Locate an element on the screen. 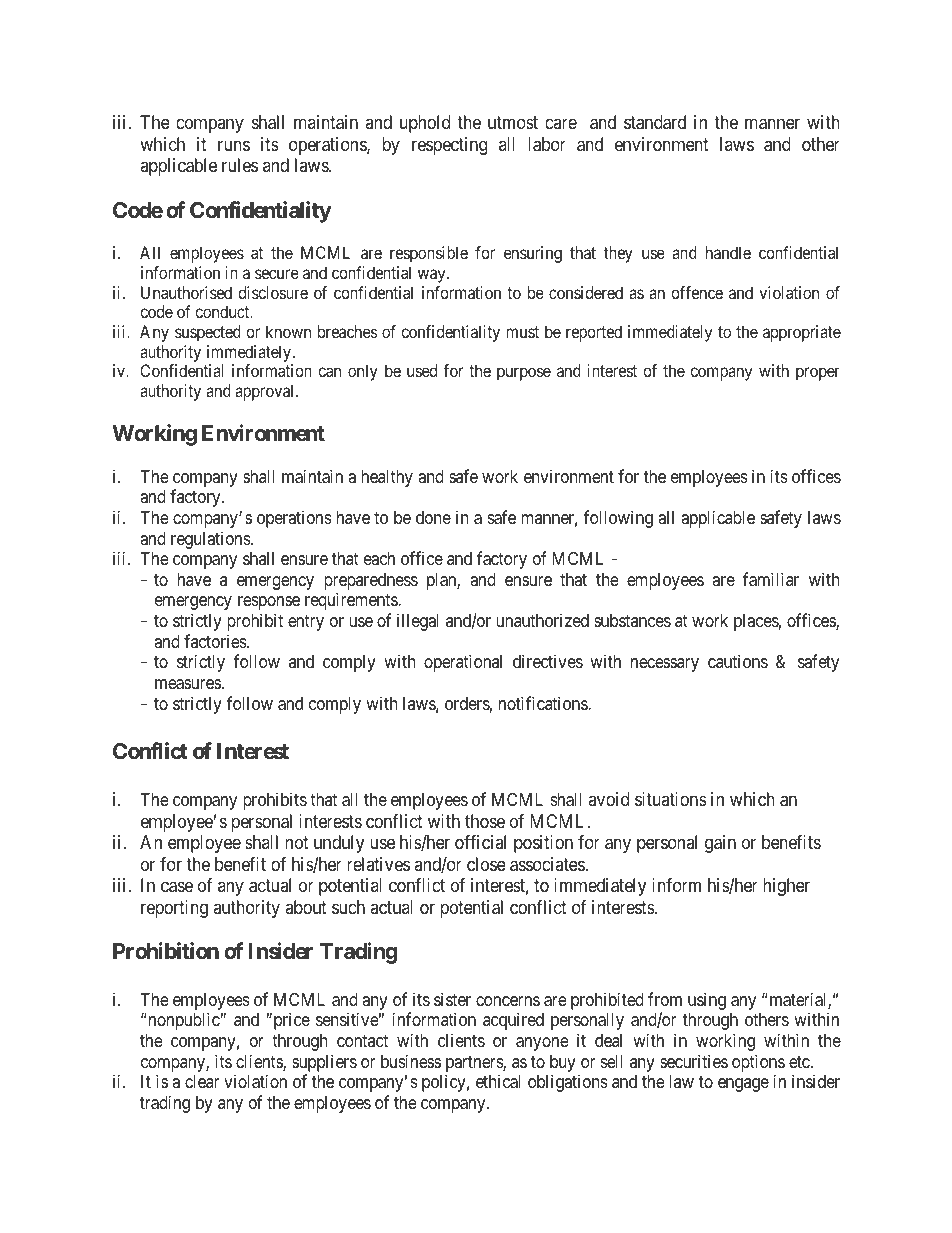  unauthorized is located at coordinates (542, 620).
